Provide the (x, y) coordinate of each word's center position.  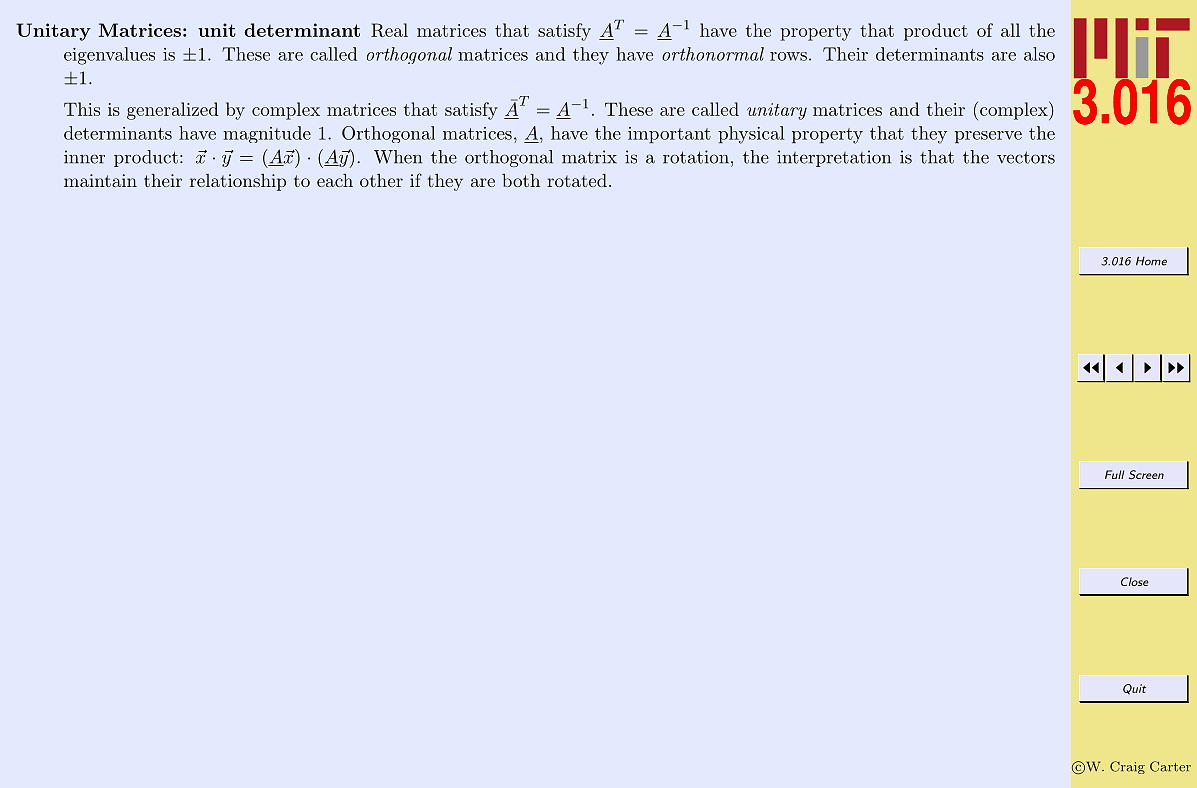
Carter (1170, 766)
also (1039, 54)
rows (788, 56)
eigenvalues (109, 56)
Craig (1127, 767)
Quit (1134, 689)
